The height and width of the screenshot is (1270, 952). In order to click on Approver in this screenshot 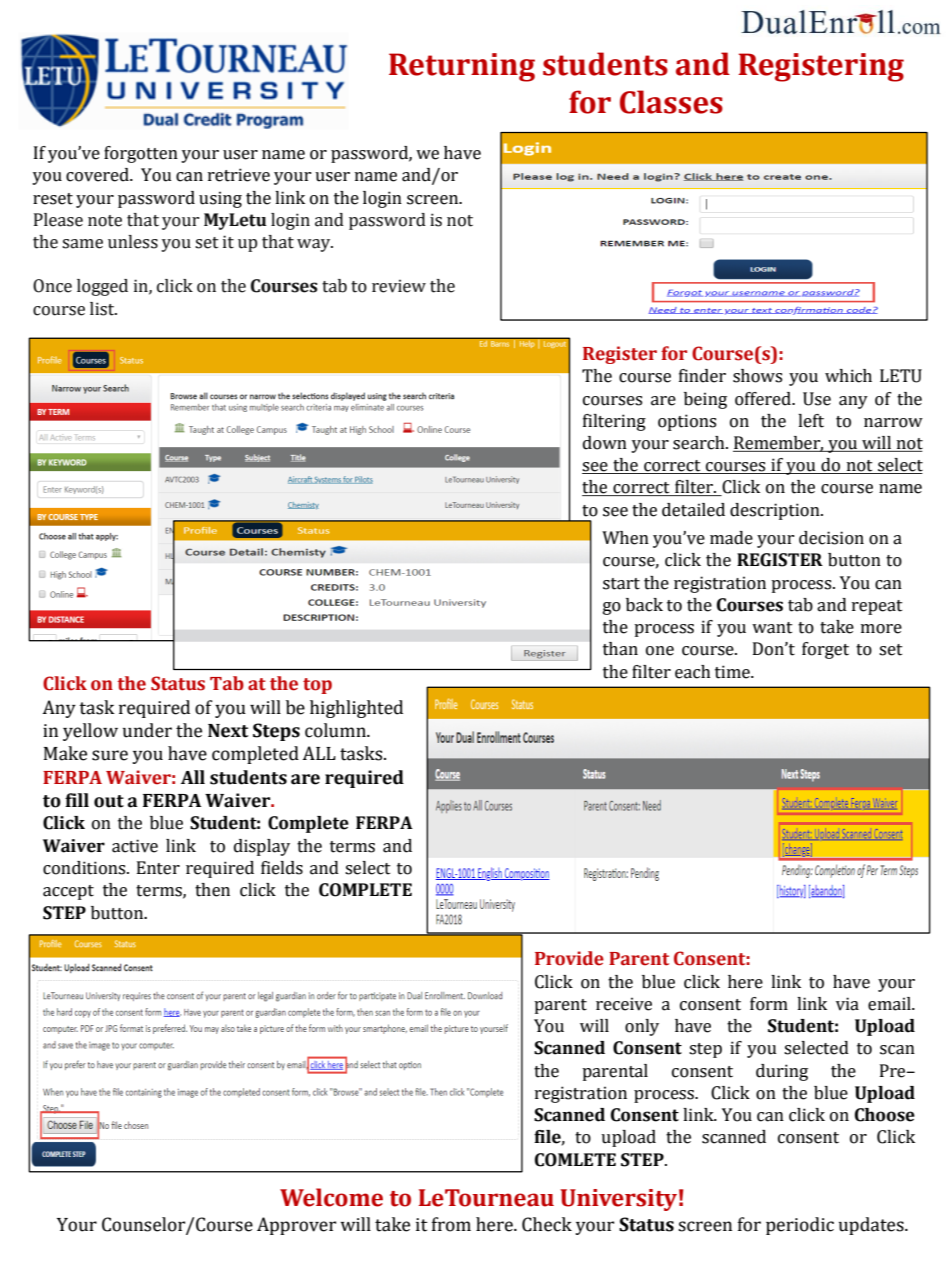, I will do `click(296, 1226)`.
